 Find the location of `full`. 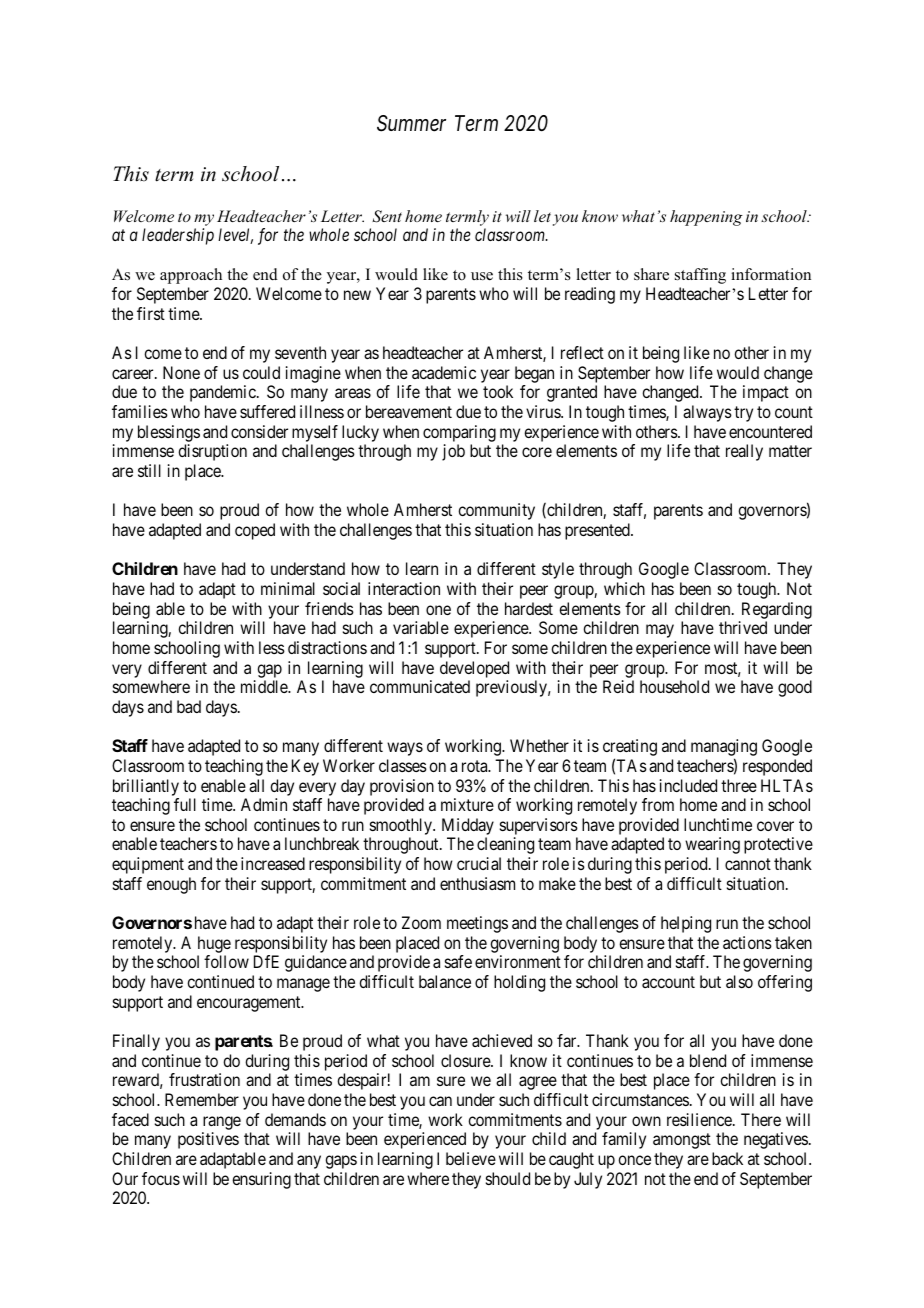

full is located at coordinates (185, 804).
